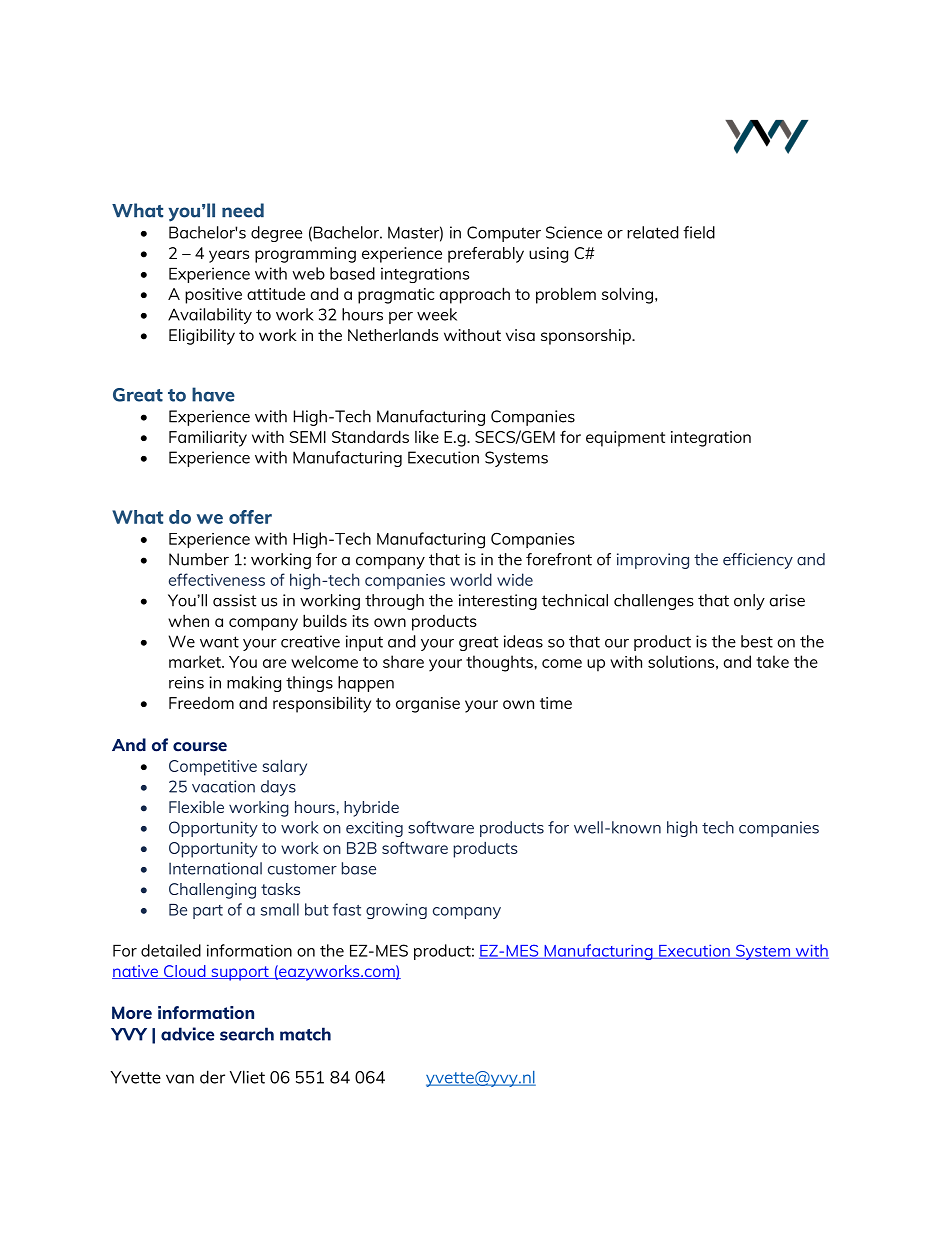 The image size is (952, 1233). What do you see at coordinates (699, 232) in the screenshot?
I see `field` at bounding box center [699, 232].
